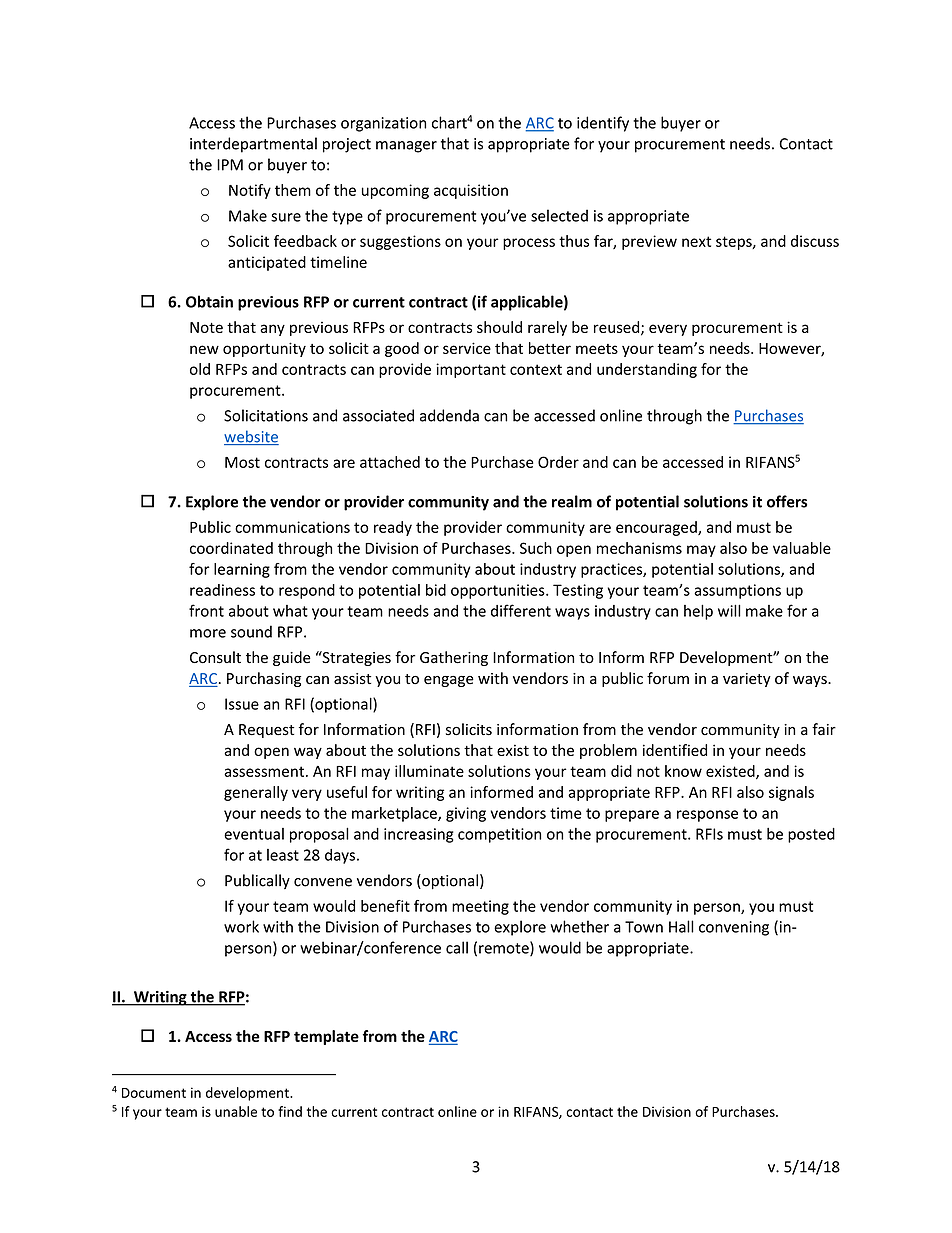  I want to click on unable, so click(236, 1111).
